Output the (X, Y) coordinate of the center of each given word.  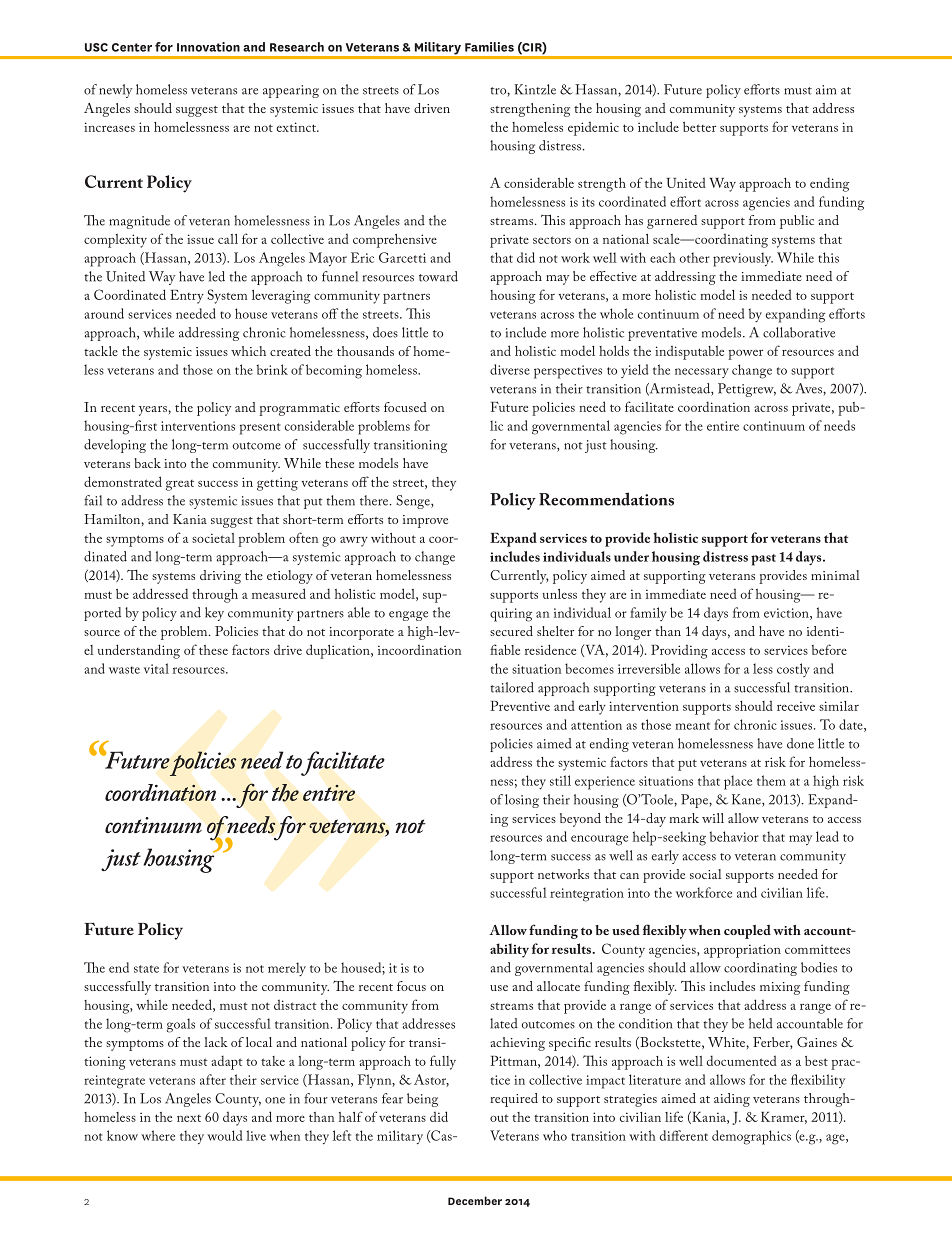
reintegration (587, 895)
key (214, 614)
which (248, 351)
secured (511, 631)
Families (489, 47)
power (745, 355)
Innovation (208, 47)
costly (793, 670)
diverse (510, 369)
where (158, 1135)
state (146, 969)
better (699, 127)
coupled (747, 932)
